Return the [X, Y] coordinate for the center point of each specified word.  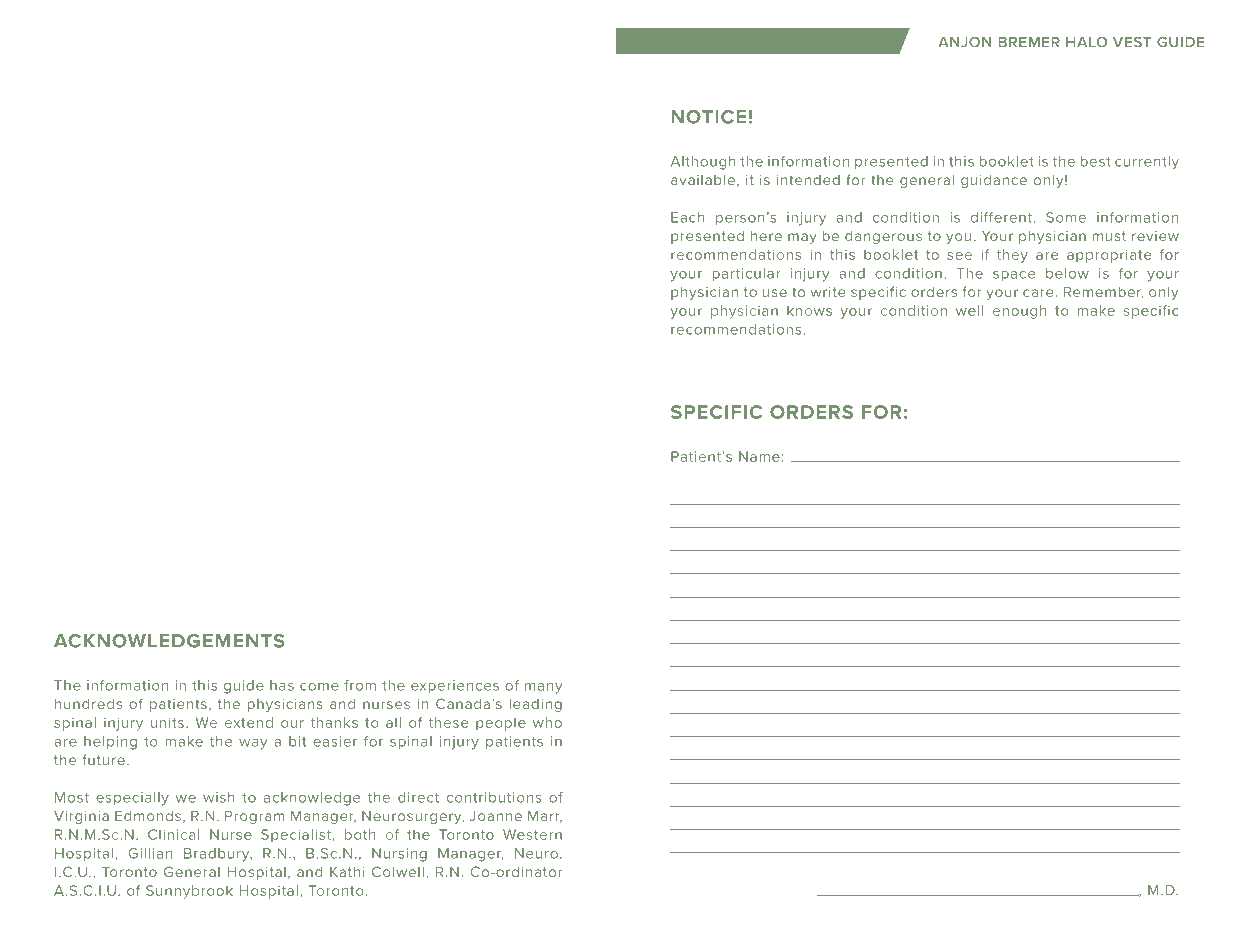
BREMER [1029, 42]
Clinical [173, 834]
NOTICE [708, 117]
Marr [545, 816]
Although [703, 163]
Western [532, 834]
